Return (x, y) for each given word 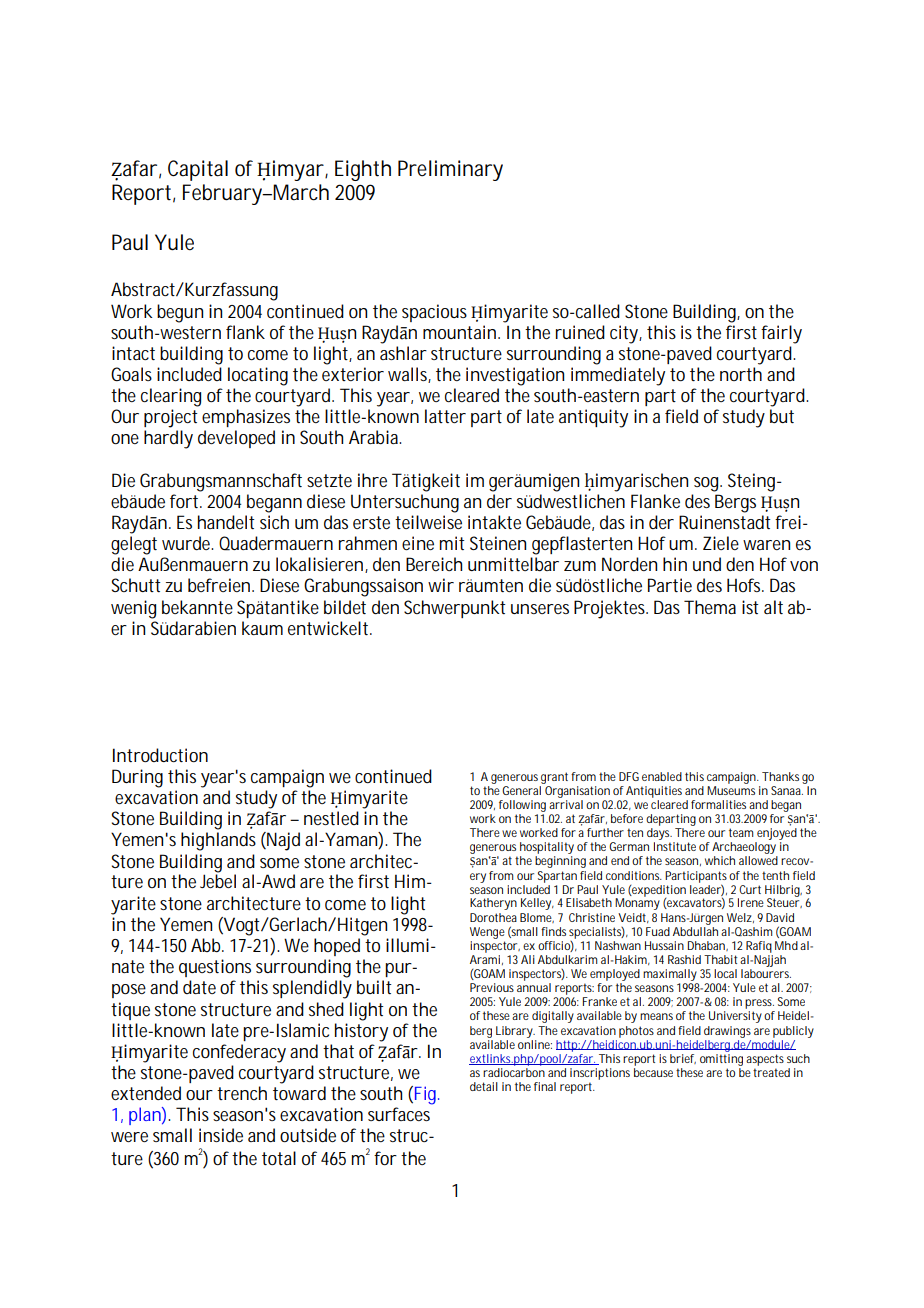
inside (221, 1135)
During (137, 778)
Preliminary (450, 170)
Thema (710, 607)
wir (441, 585)
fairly (781, 334)
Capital (198, 170)
